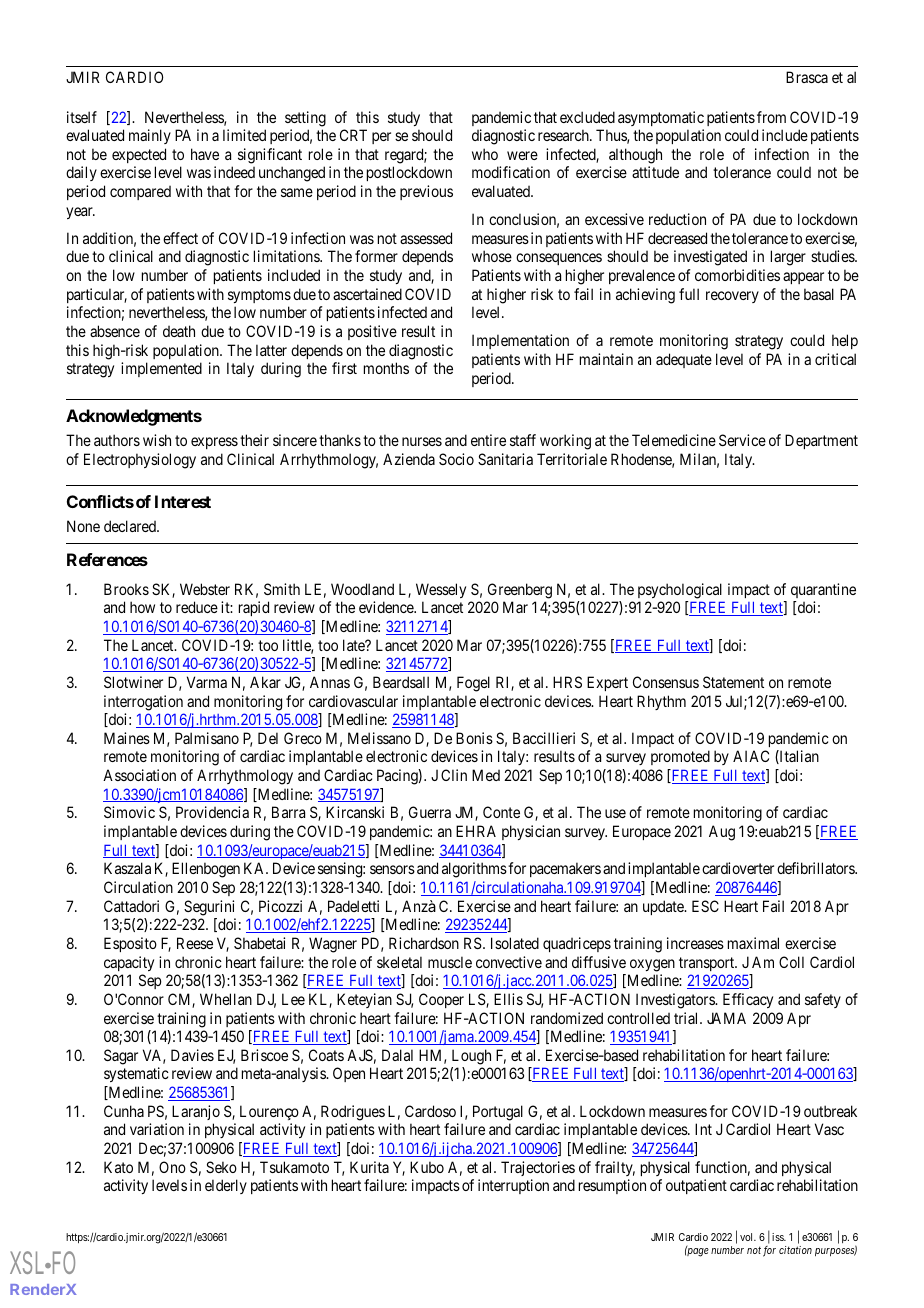 The width and height of the document is (924, 1308). I want to click on Fogel, so click(473, 684).
